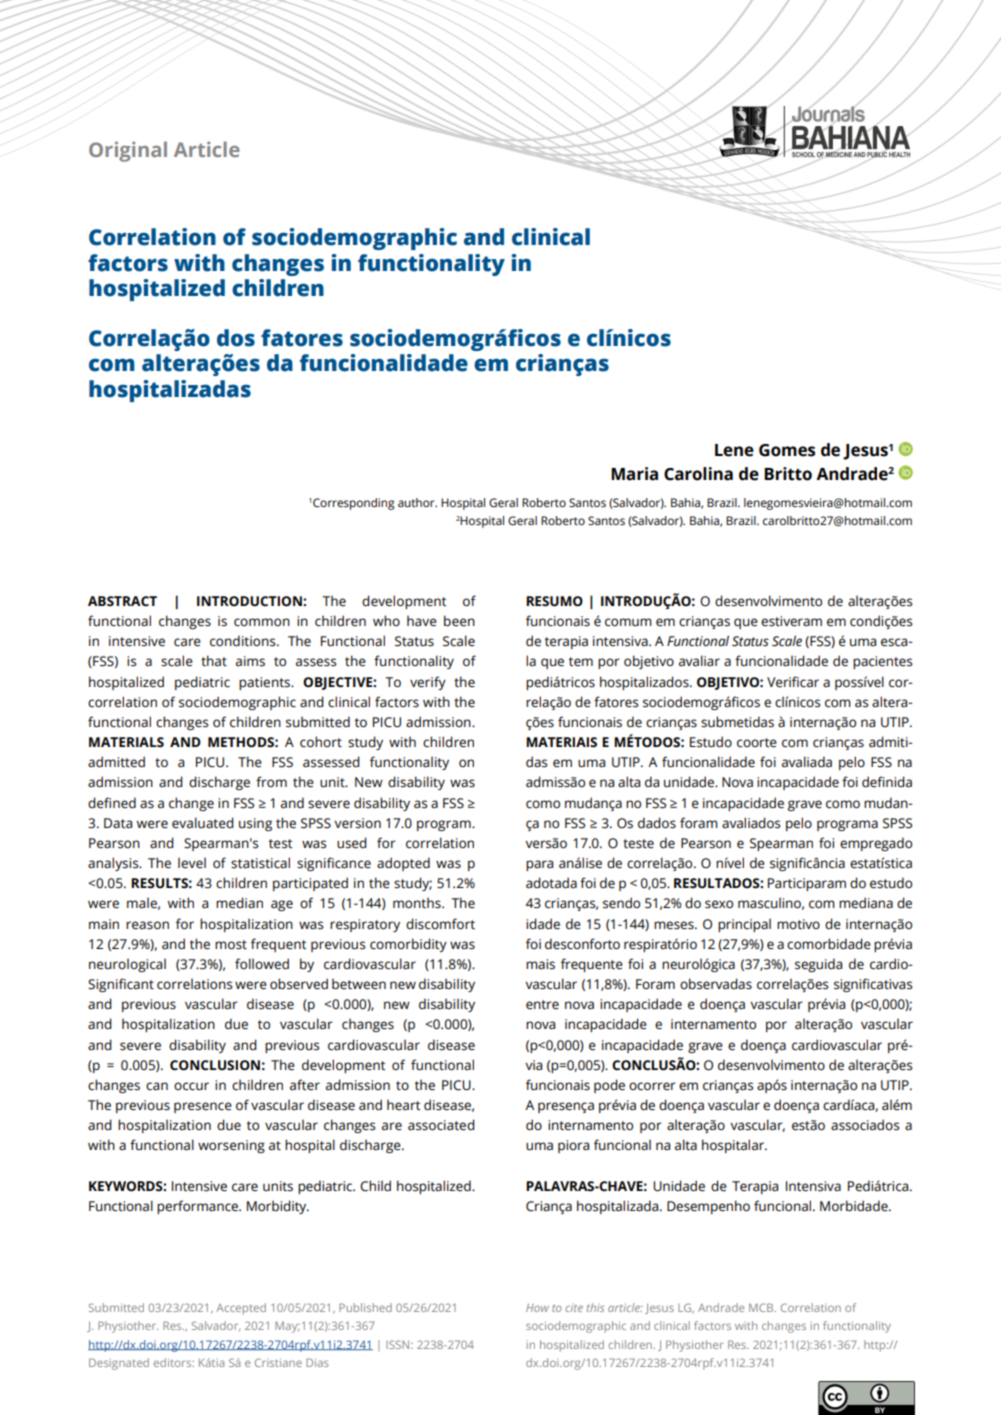  I want to click on editors, so click(174, 1362).
